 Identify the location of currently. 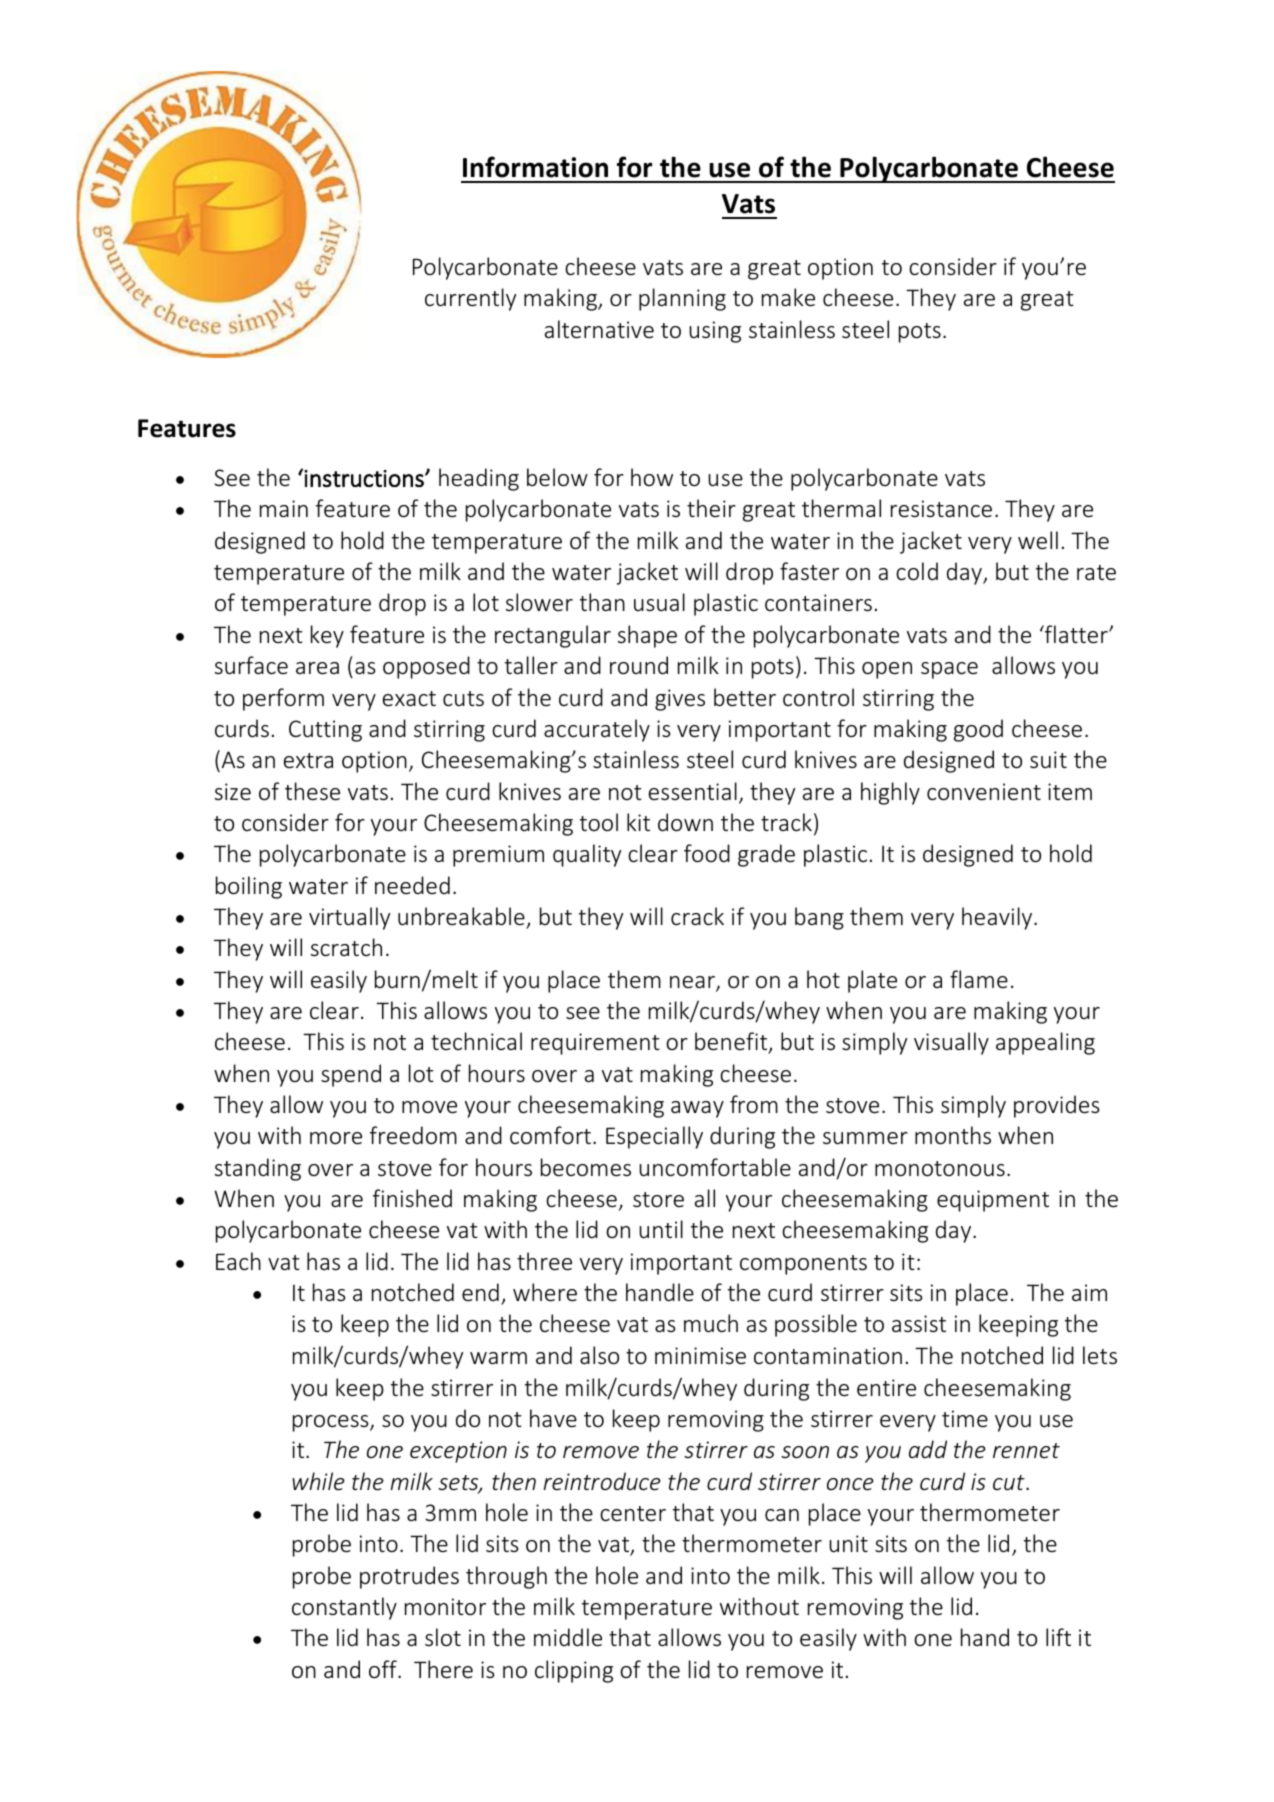
(471, 299).
